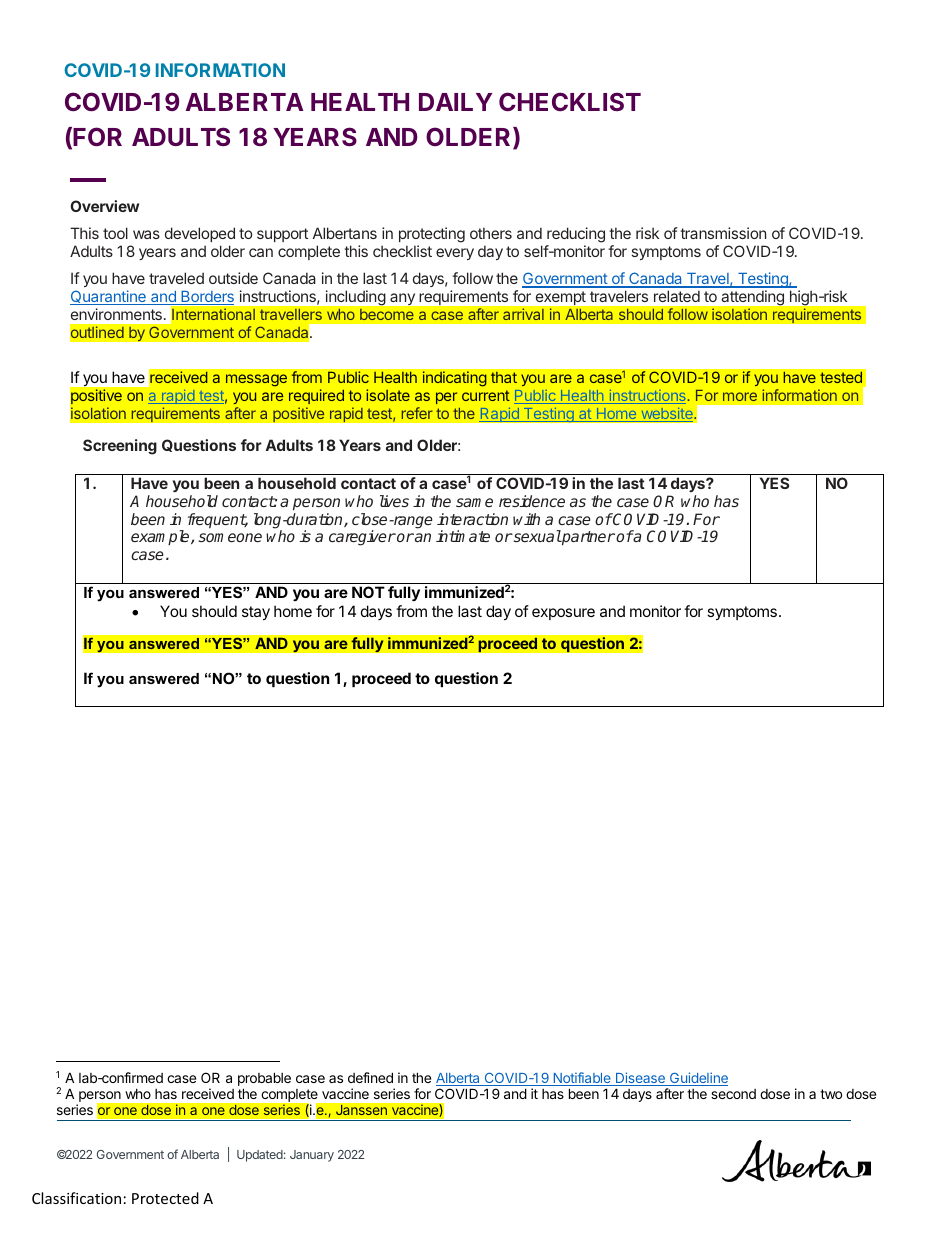 Image resolution: width=952 pixels, height=1233 pixels. I want to click on Overview, so click(104, 206).
